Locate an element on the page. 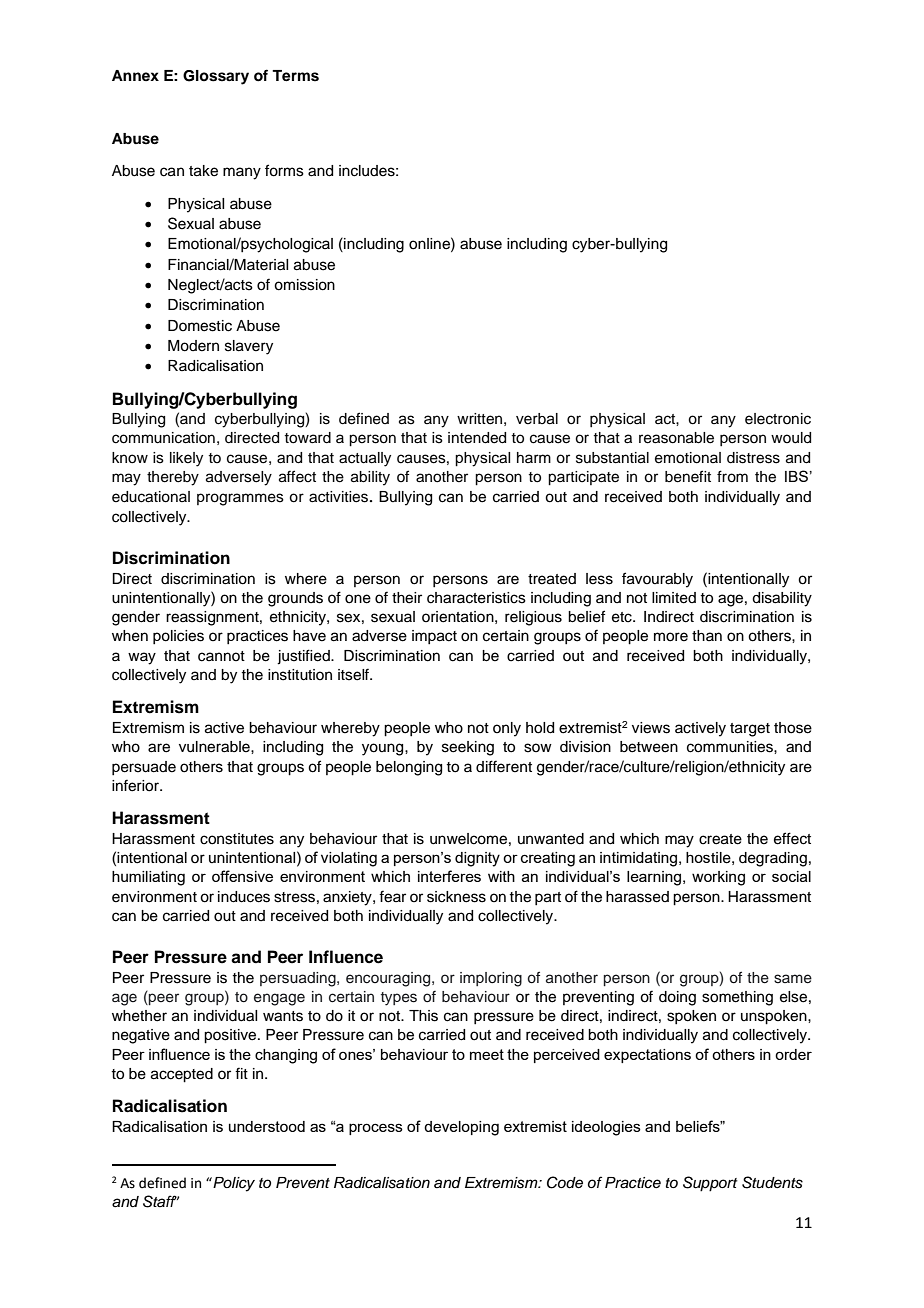 The height and width of the document is (1308, 924). Terms is located at coordinates (295, 76).
